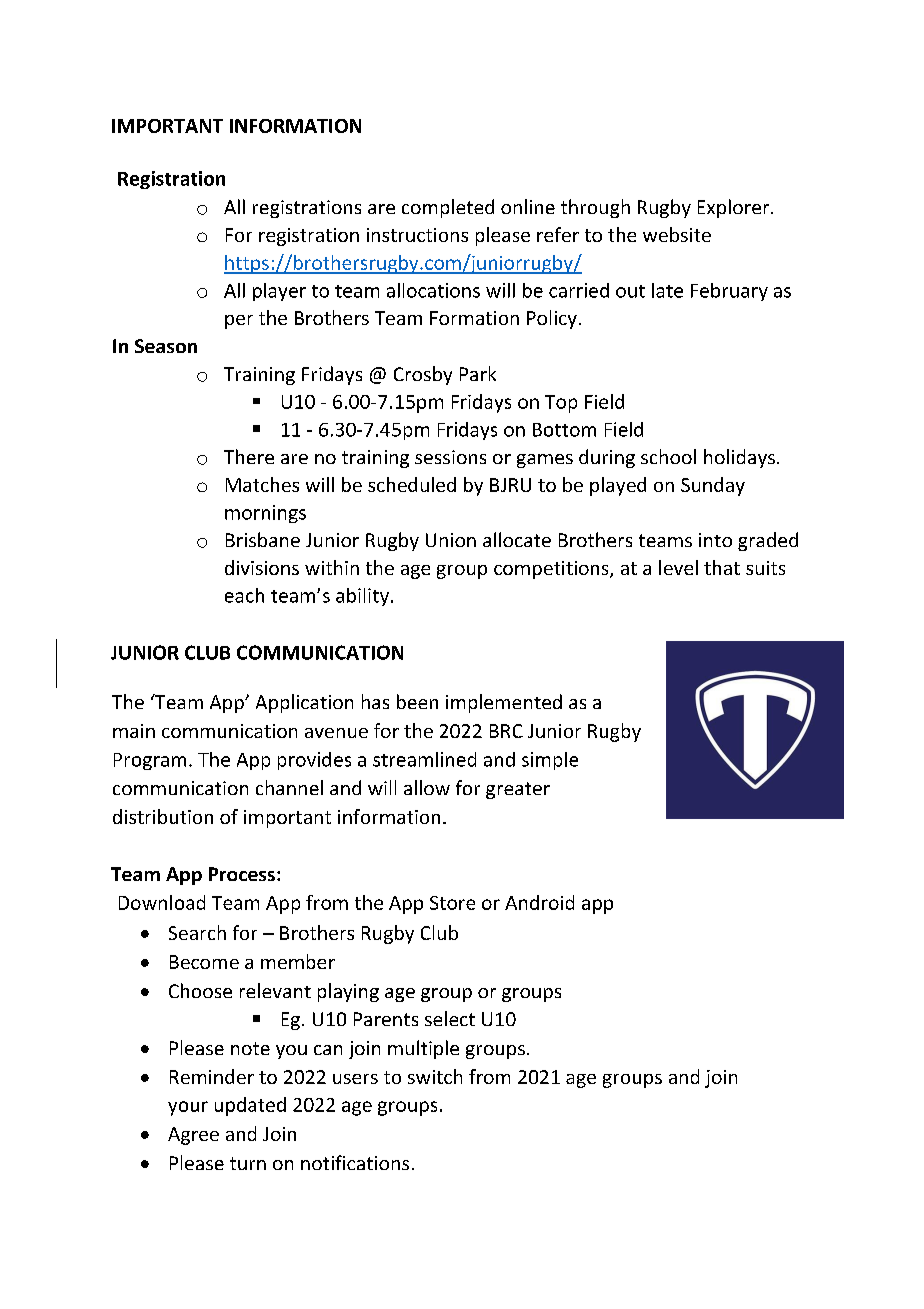 Image resolution: width=924 pixels, height=1309 pixels. Describe the element at coordinates (134, 731) in the screenshot. I see `main` at that location.
